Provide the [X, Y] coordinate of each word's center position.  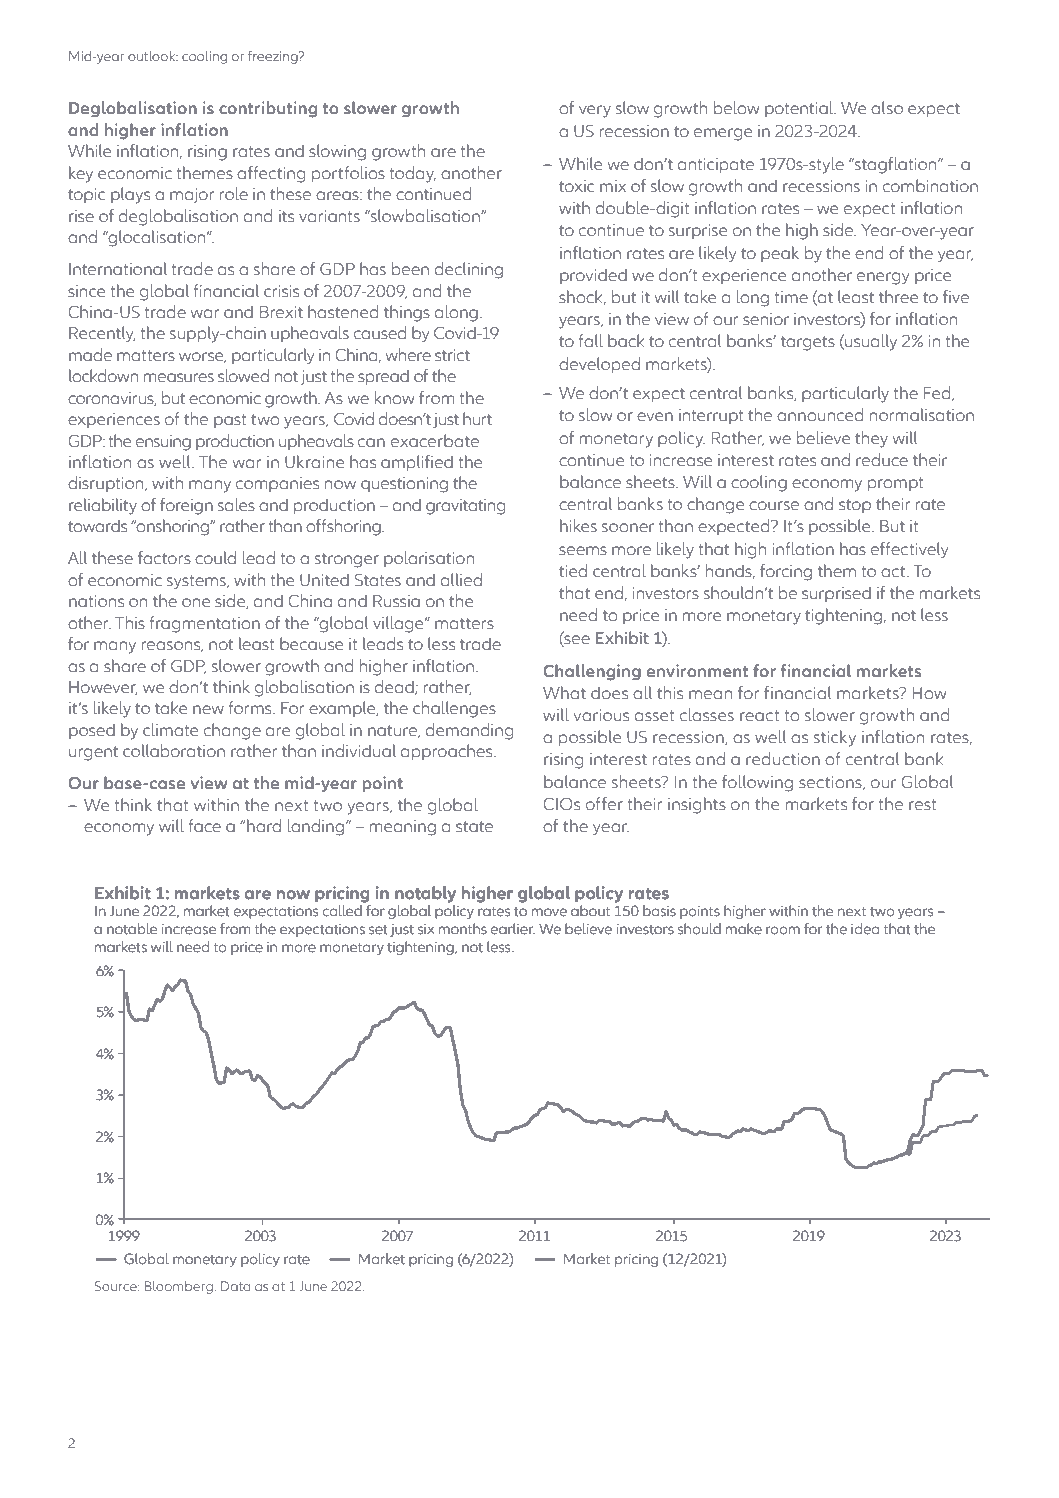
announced [820, 415]
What [564, 693]
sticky [835, 738]
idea [865, 928]
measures [179, 378]
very [595, 111]
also [887, 108]
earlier [513, 928]
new [208, 710]
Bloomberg [179, 1287]
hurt [477, 419]
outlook [153, 56]
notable [132, 928]
